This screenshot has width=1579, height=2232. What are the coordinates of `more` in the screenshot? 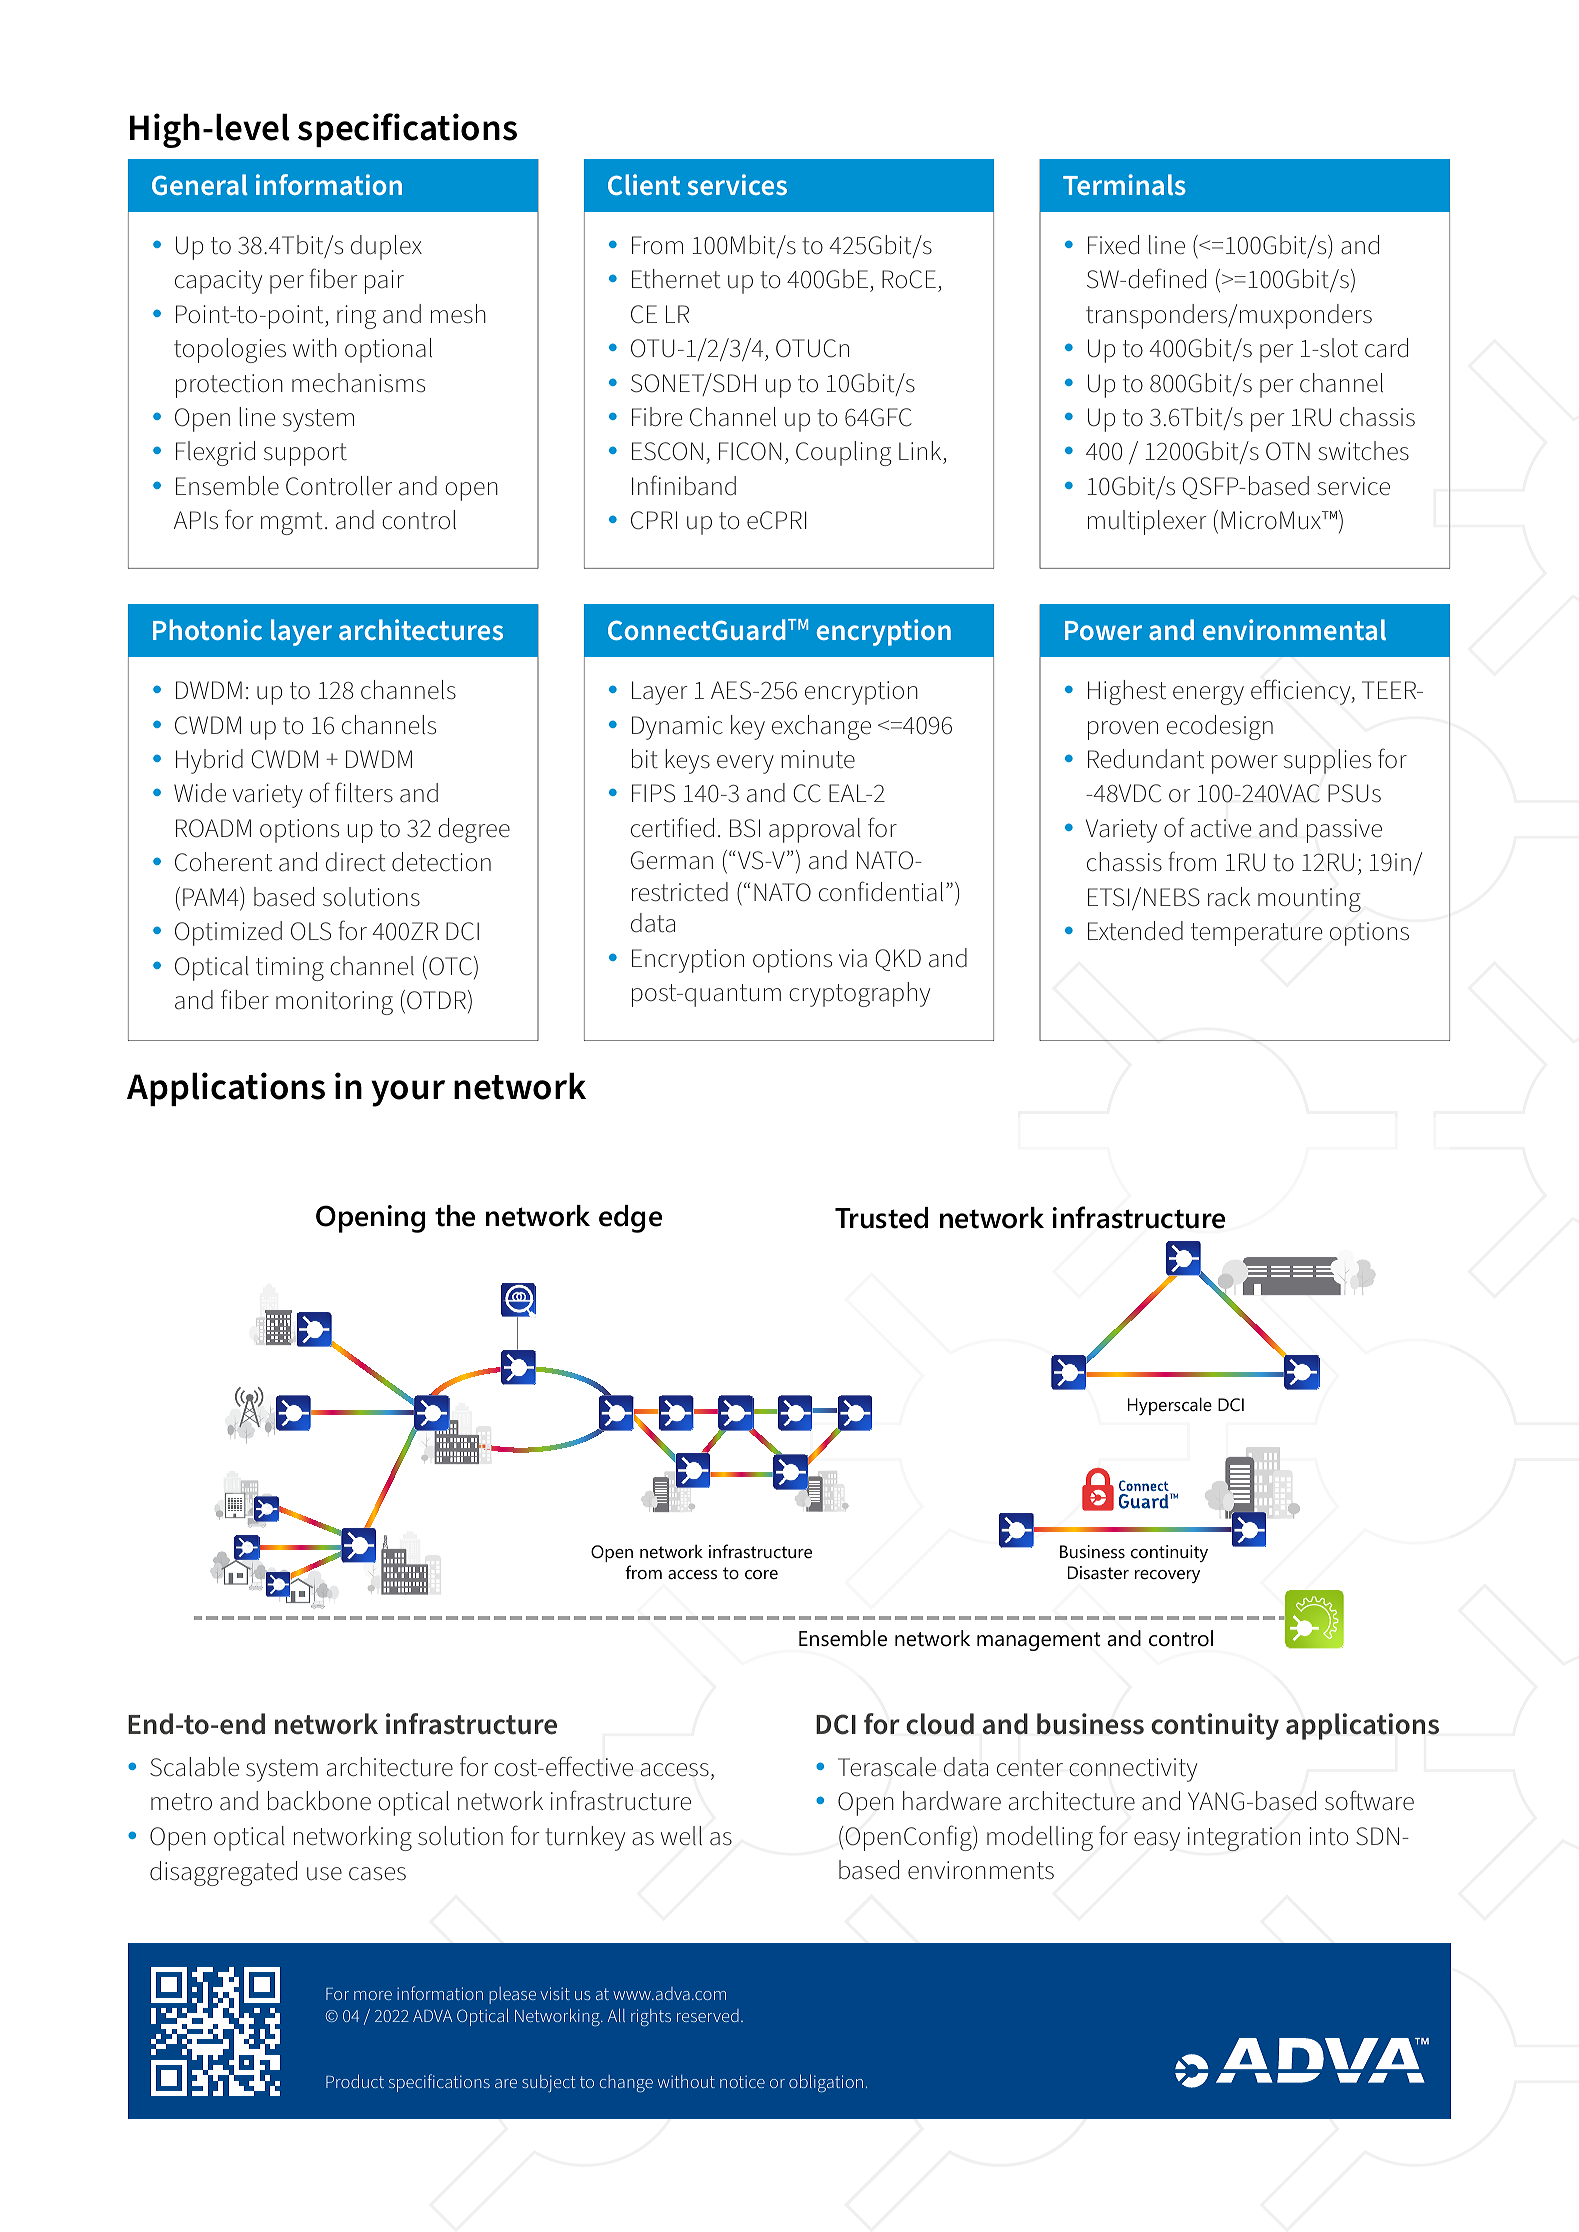 It's located at (373, 1995).
